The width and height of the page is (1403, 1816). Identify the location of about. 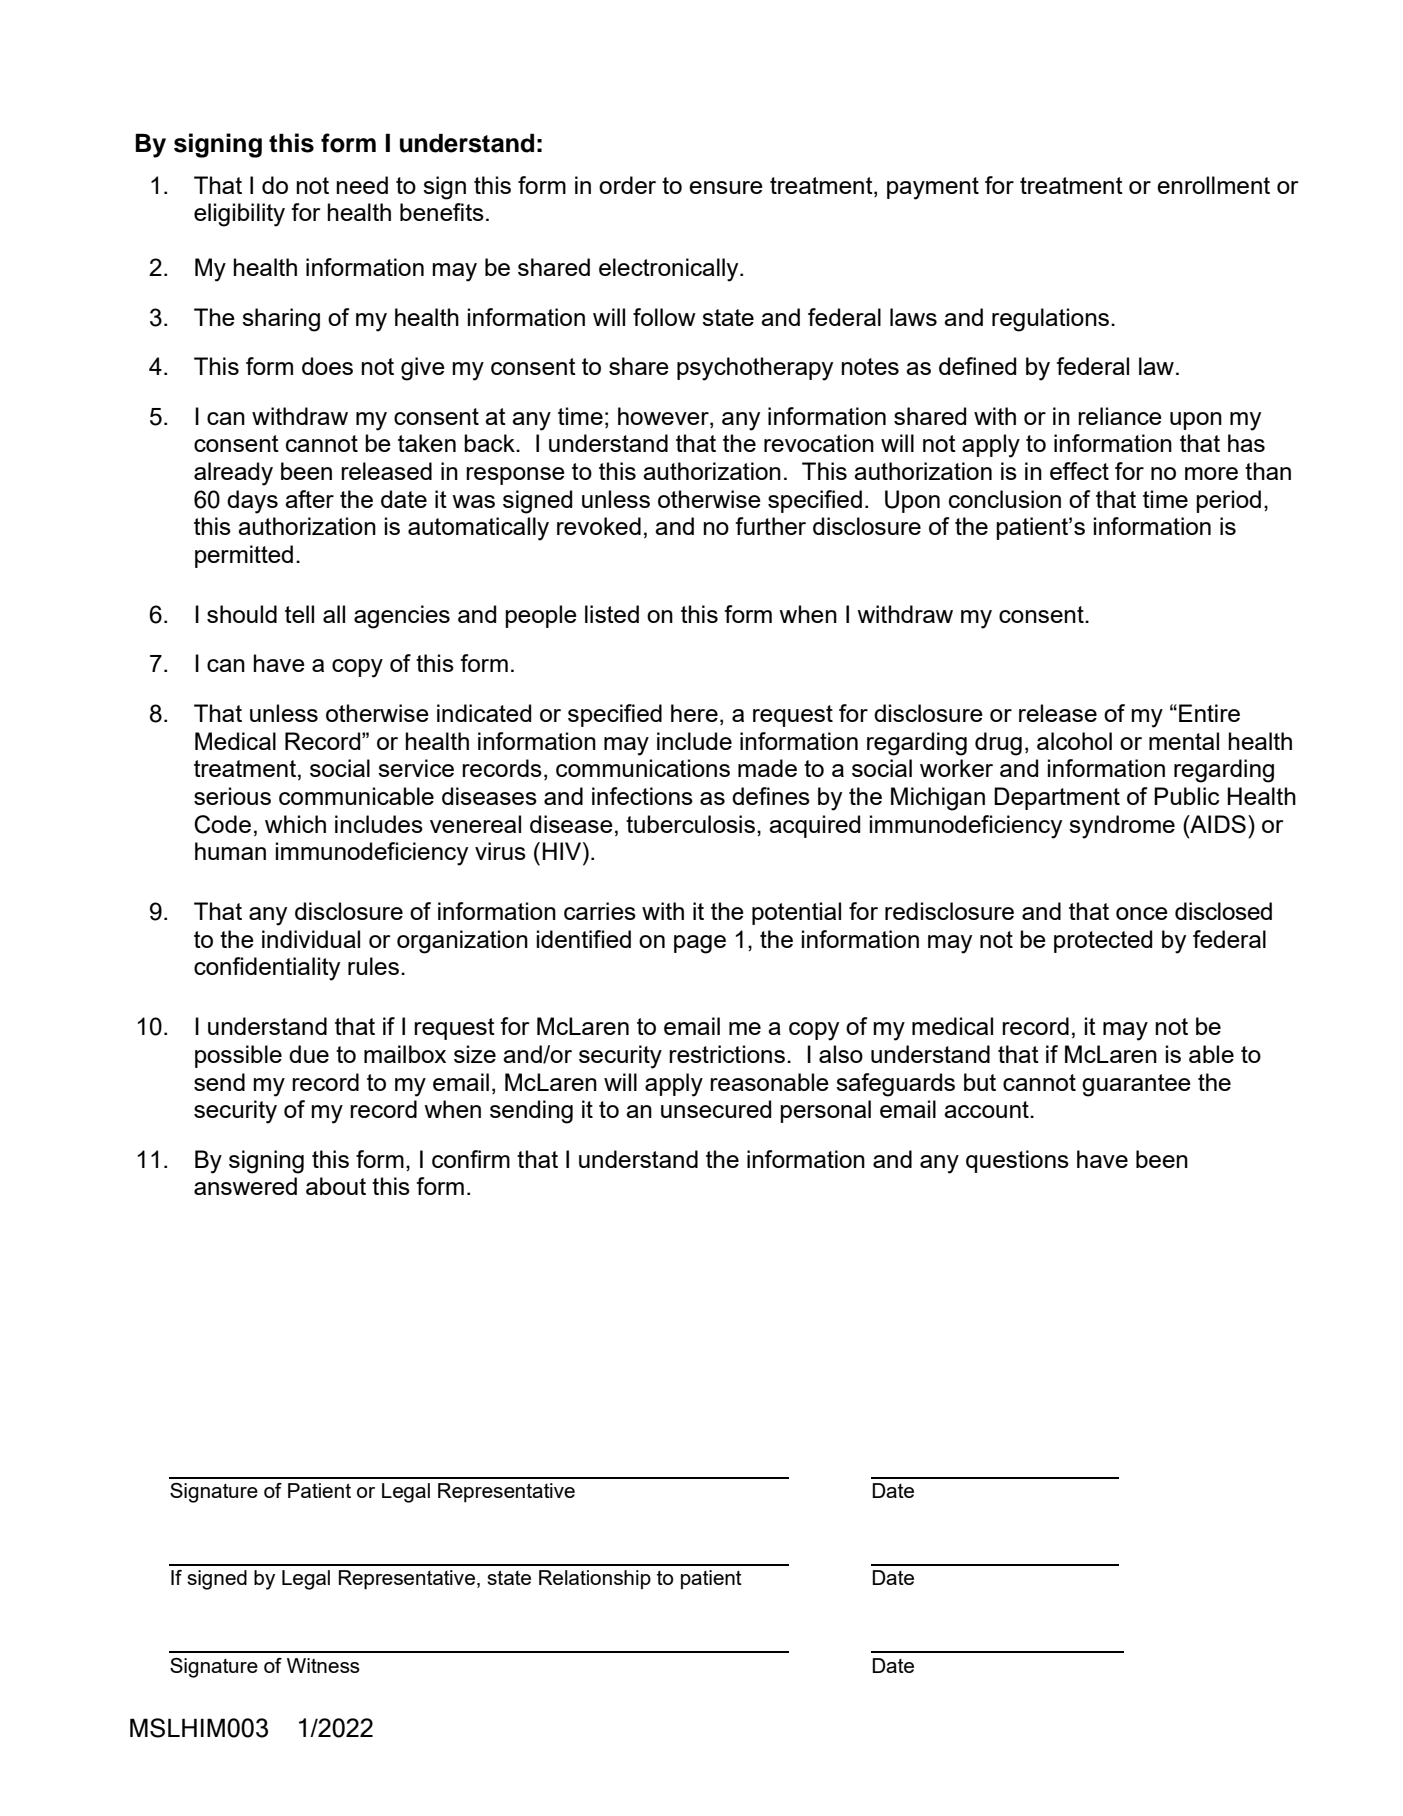
(336, 1186).
